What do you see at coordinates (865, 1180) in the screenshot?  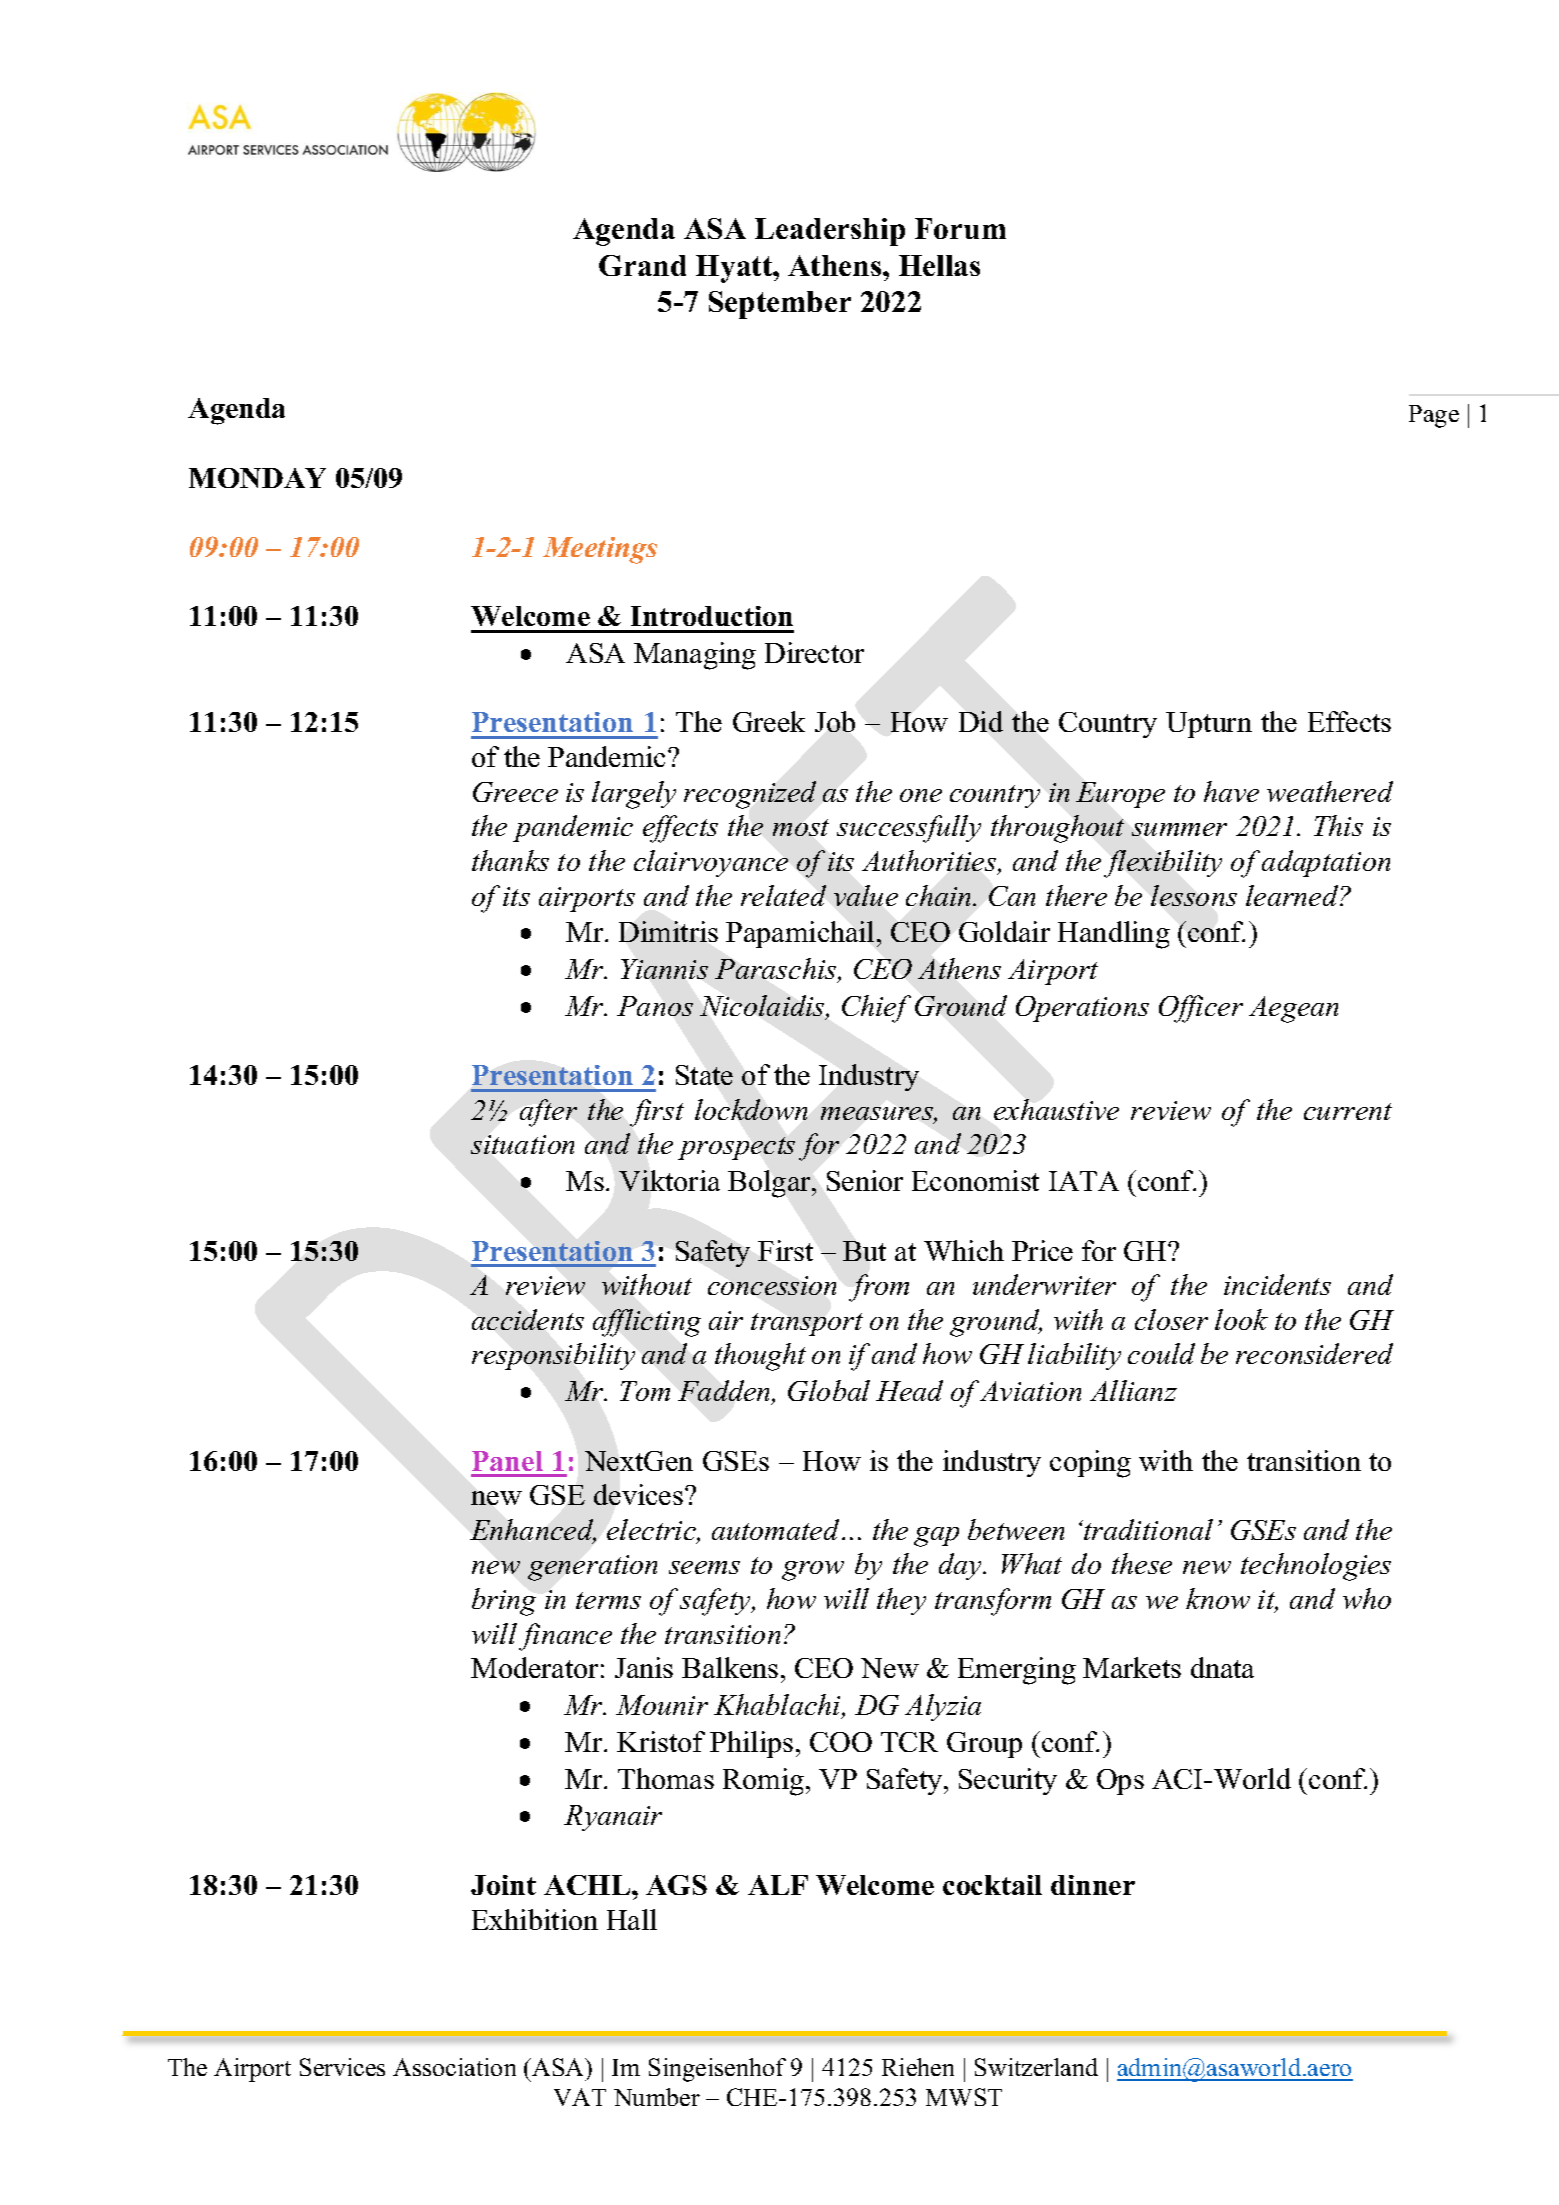 I see `Senior` at bounding box center [865, 1180].
